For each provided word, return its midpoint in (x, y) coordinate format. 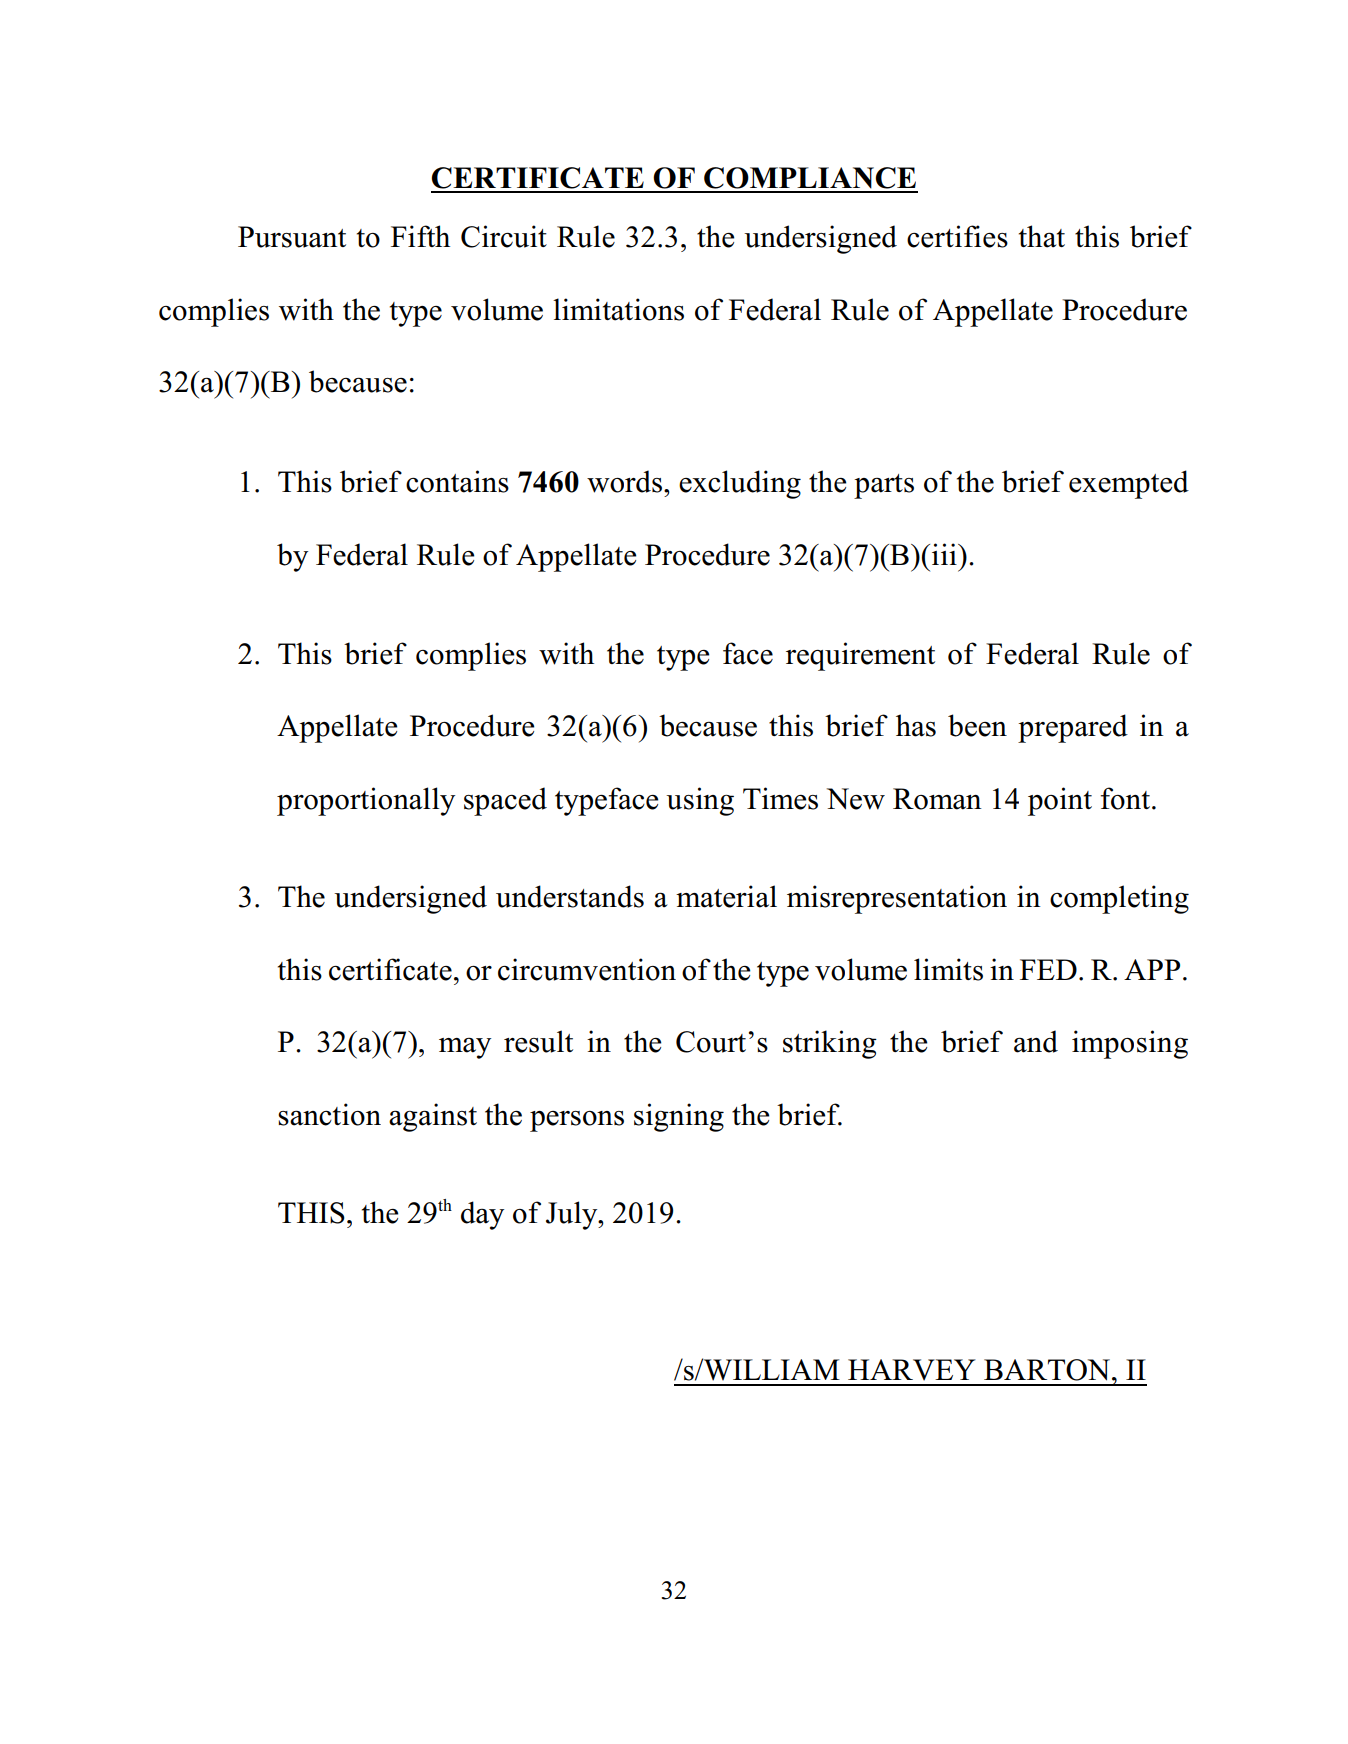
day (482, 1215)
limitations (618, 309)
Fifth (420, 236)
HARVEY (912, 1370)
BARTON (1047, 1370)
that (1042, 236)
